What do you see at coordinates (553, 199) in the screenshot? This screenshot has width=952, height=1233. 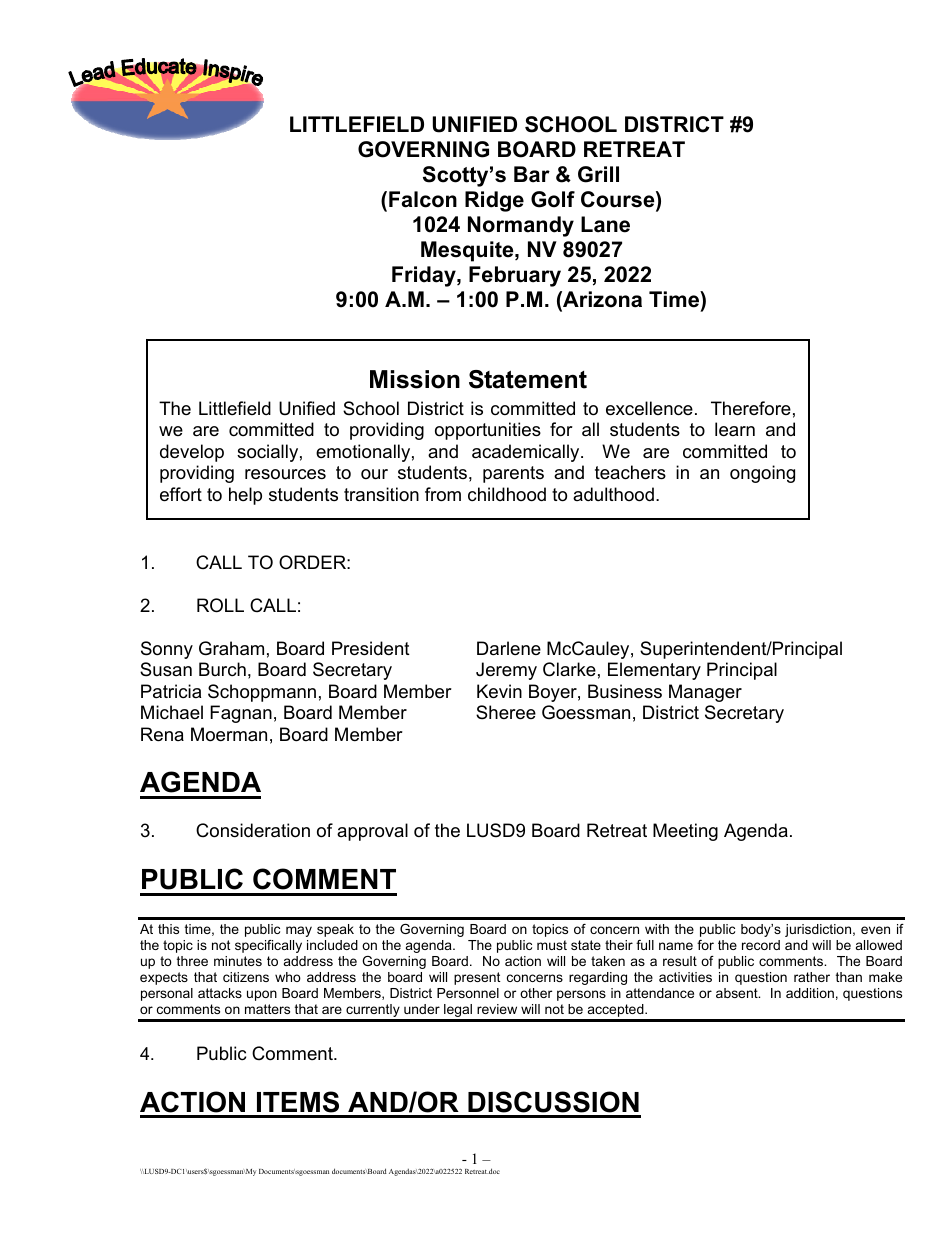 I see `Golf` at bounding box center [553, 199].
